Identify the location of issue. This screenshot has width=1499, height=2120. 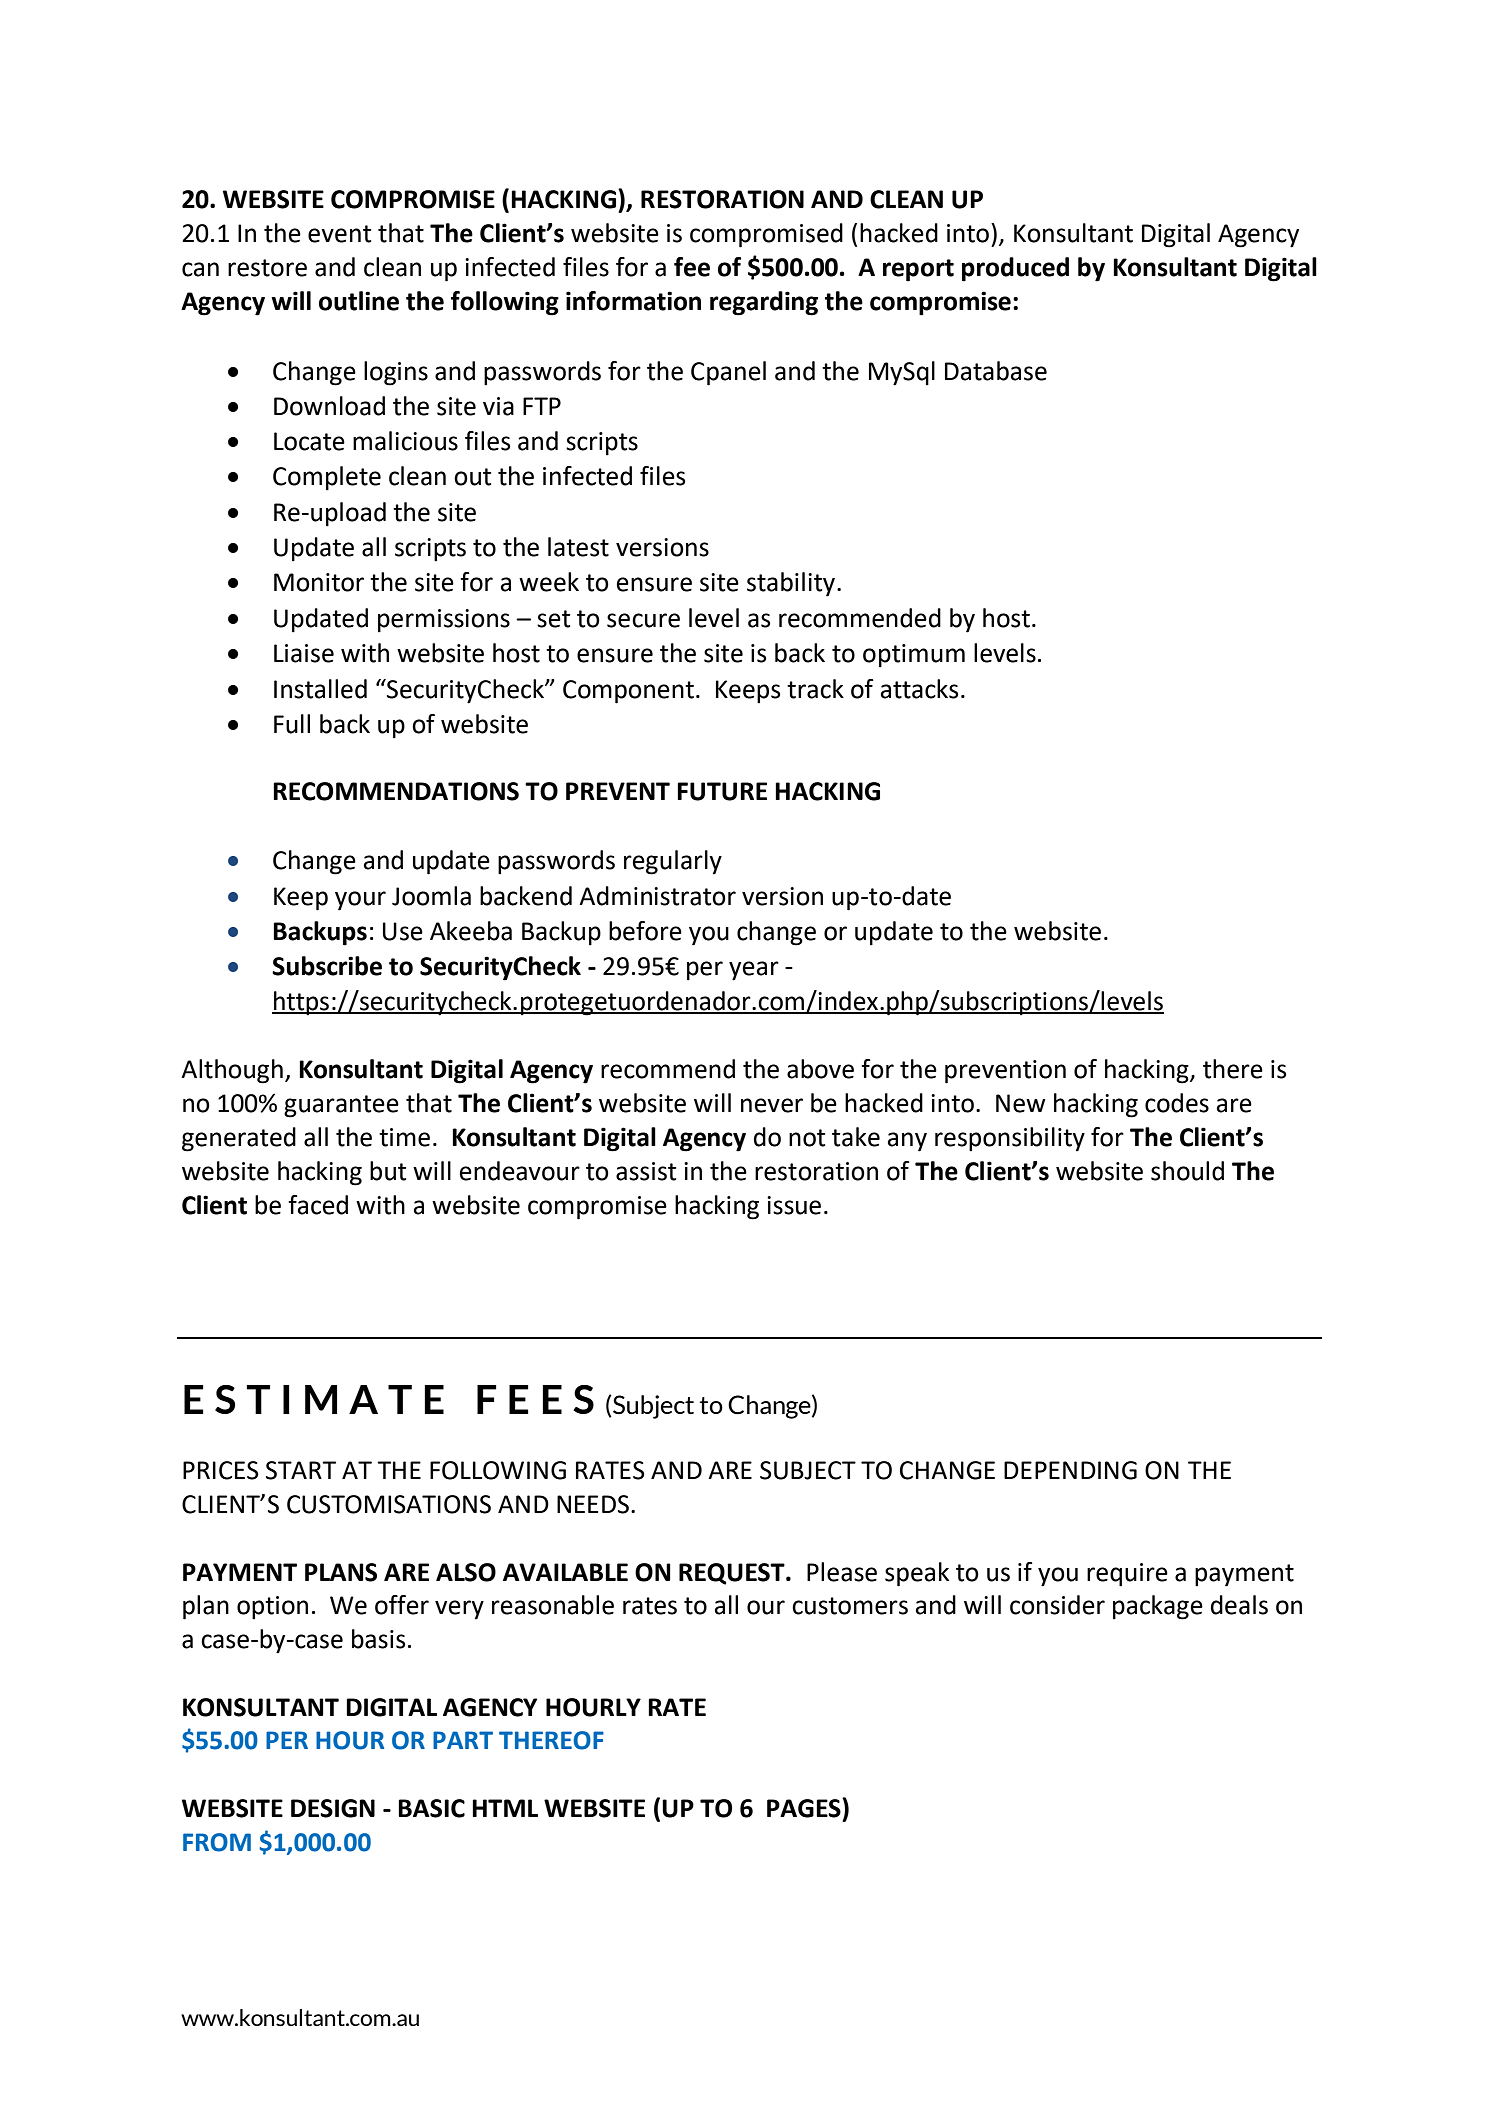
(794, 1205).
